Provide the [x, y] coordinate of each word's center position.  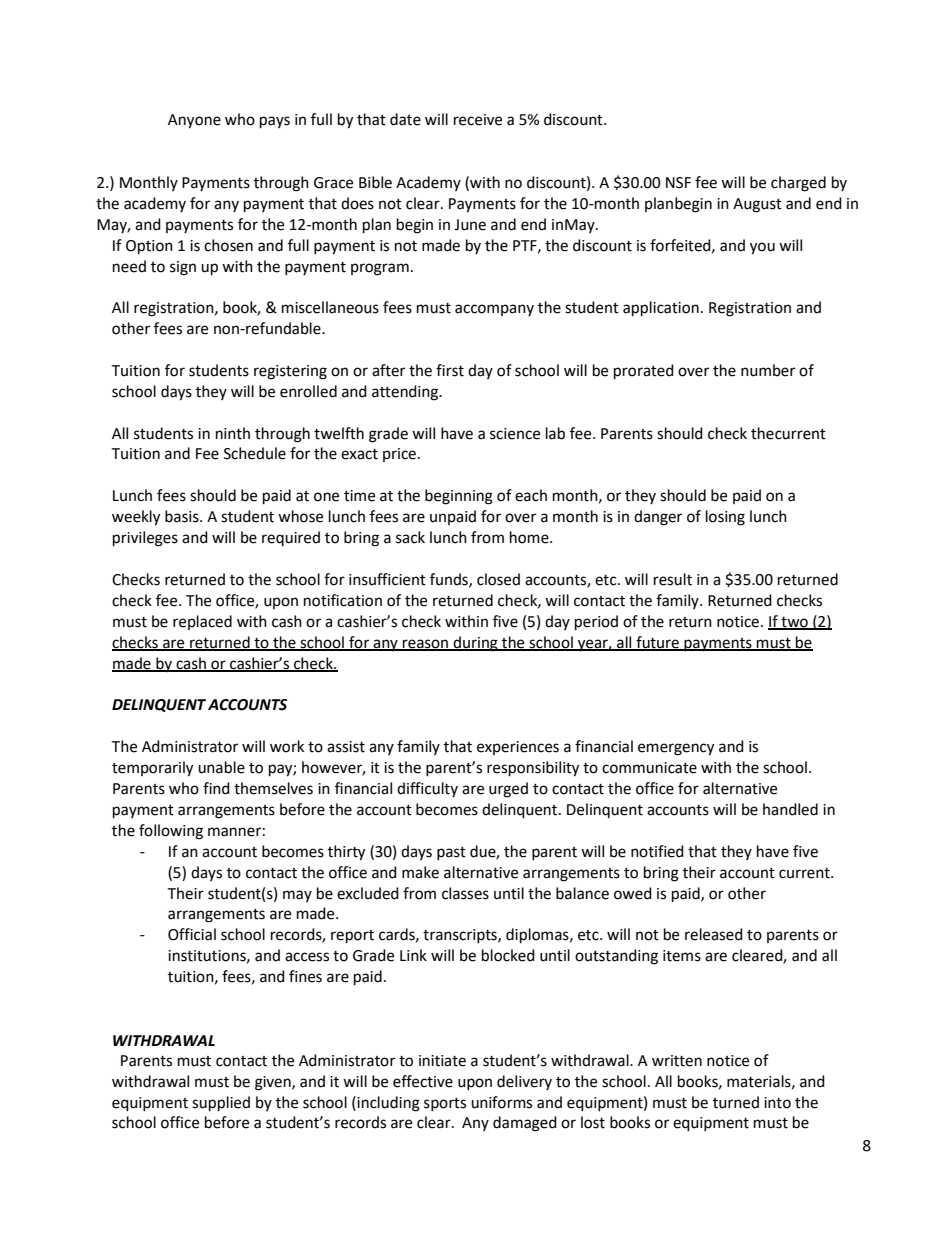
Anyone [194, 121]
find [216, 788]
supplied [221, 1104]
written [677, 1061]
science [515, 434]
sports [445, 1104]
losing [725, 518]
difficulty [427, 789]
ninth [233, 433]
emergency [676, 749]
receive [478, 120]
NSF [678, 183]
